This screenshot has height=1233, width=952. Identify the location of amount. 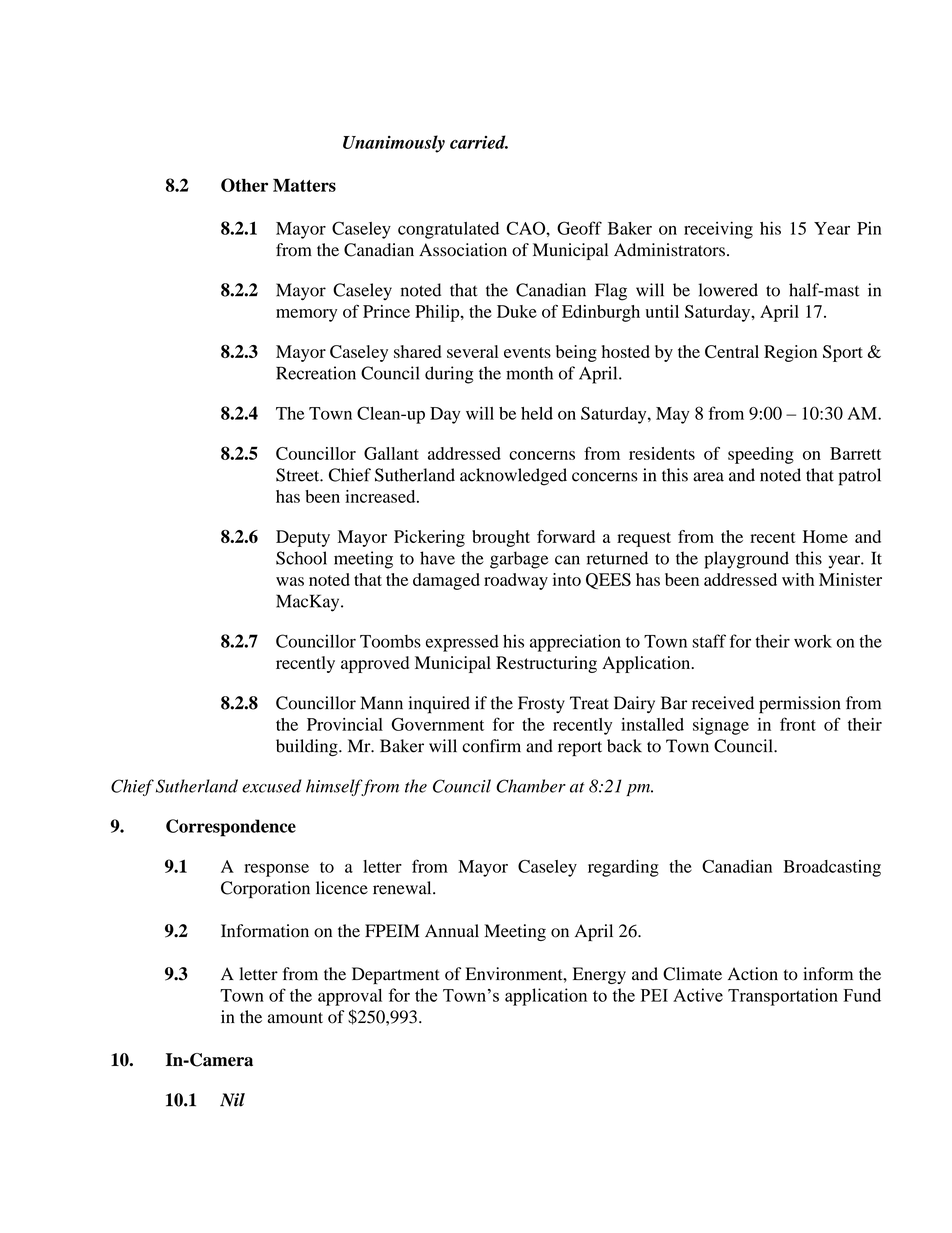
(295, 1018).
